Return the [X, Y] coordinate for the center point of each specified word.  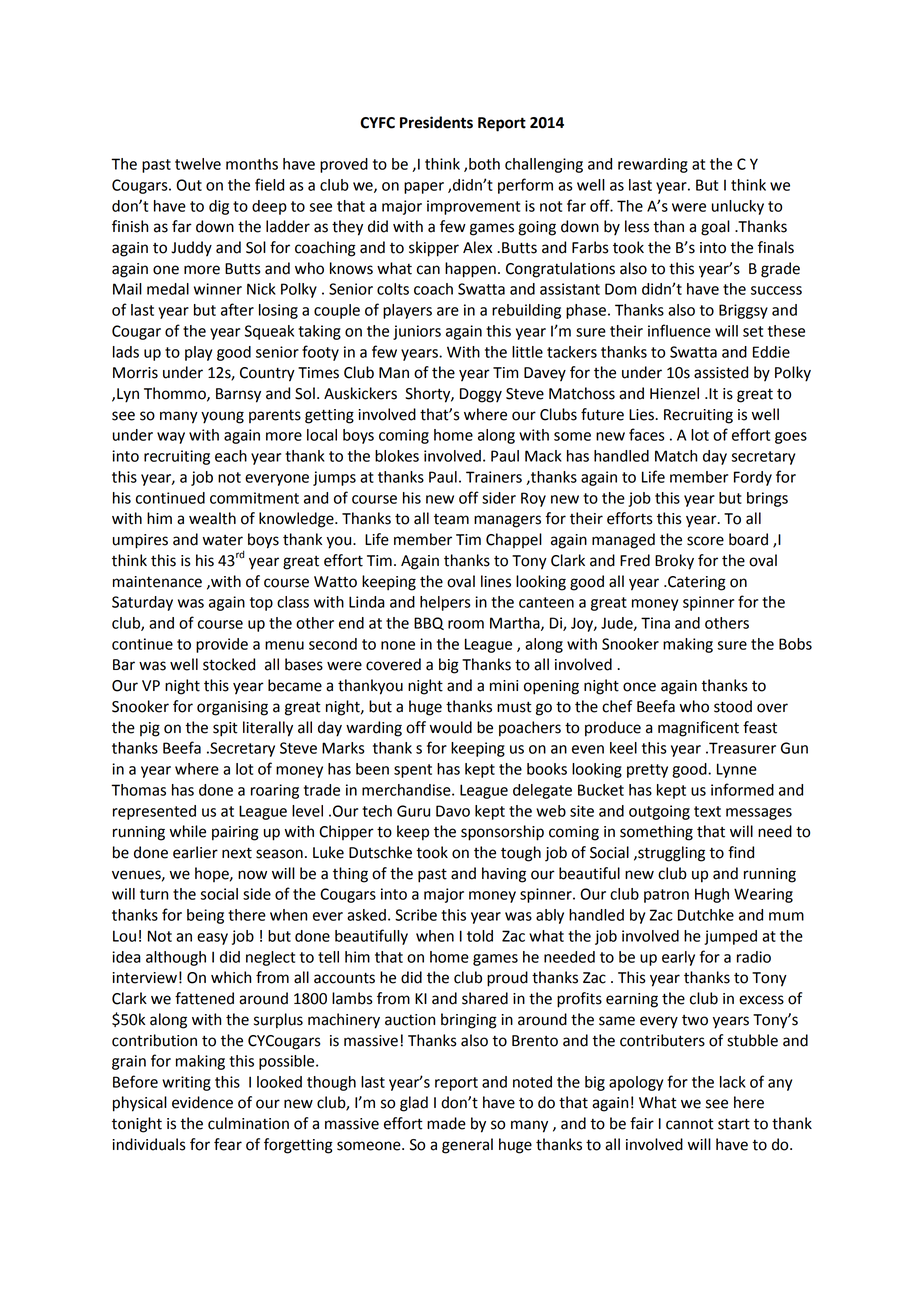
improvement [473, 207]
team [451, 519]
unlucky [738, 207]
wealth [212, 518]
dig [219, 207]
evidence [202, 1102]
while [188, 831]
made [446, 1123]
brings [767, 499]
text [707, 811]
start [734, 1124]
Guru [413, 811]
